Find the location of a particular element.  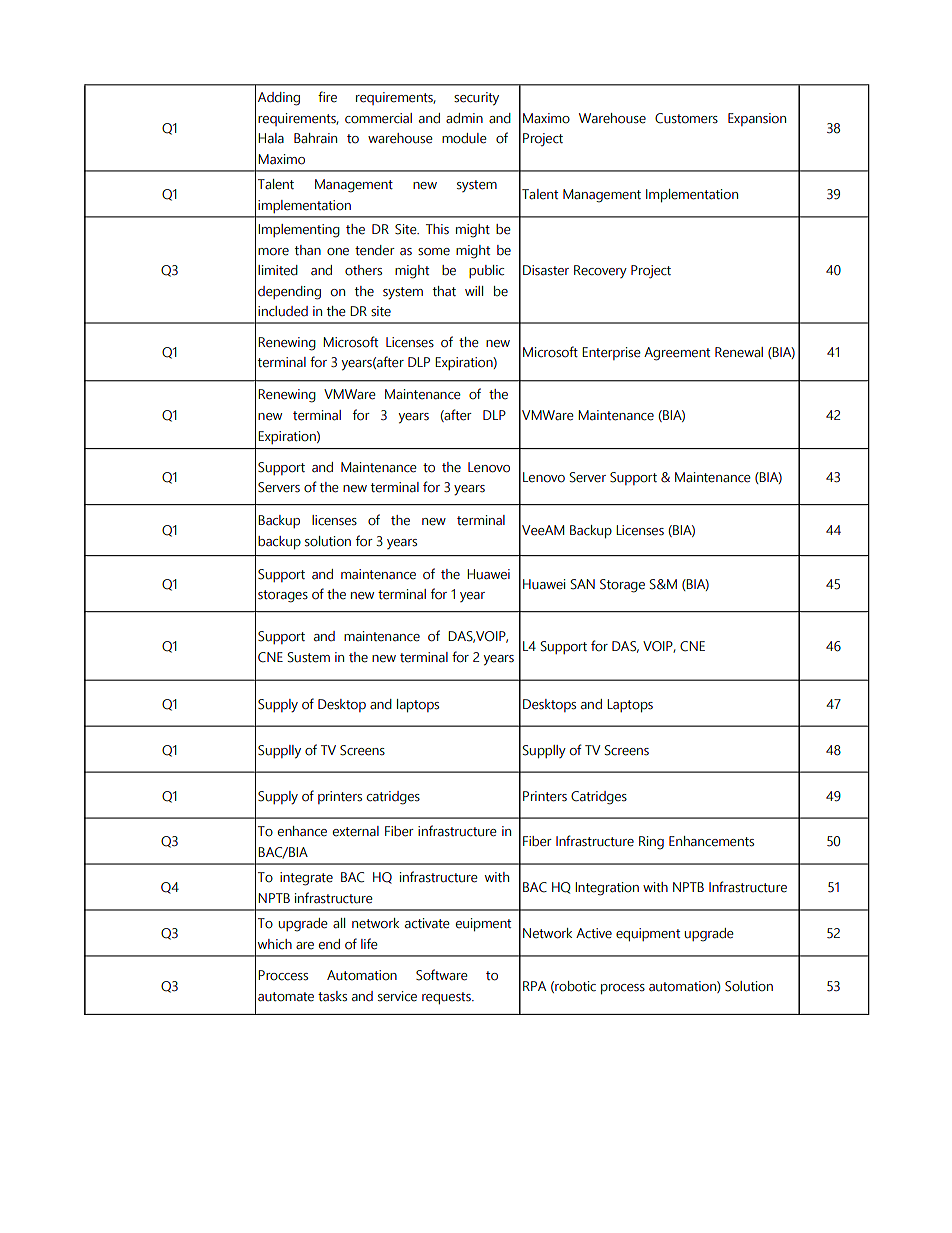

security is located at coordinates (476, 99).
